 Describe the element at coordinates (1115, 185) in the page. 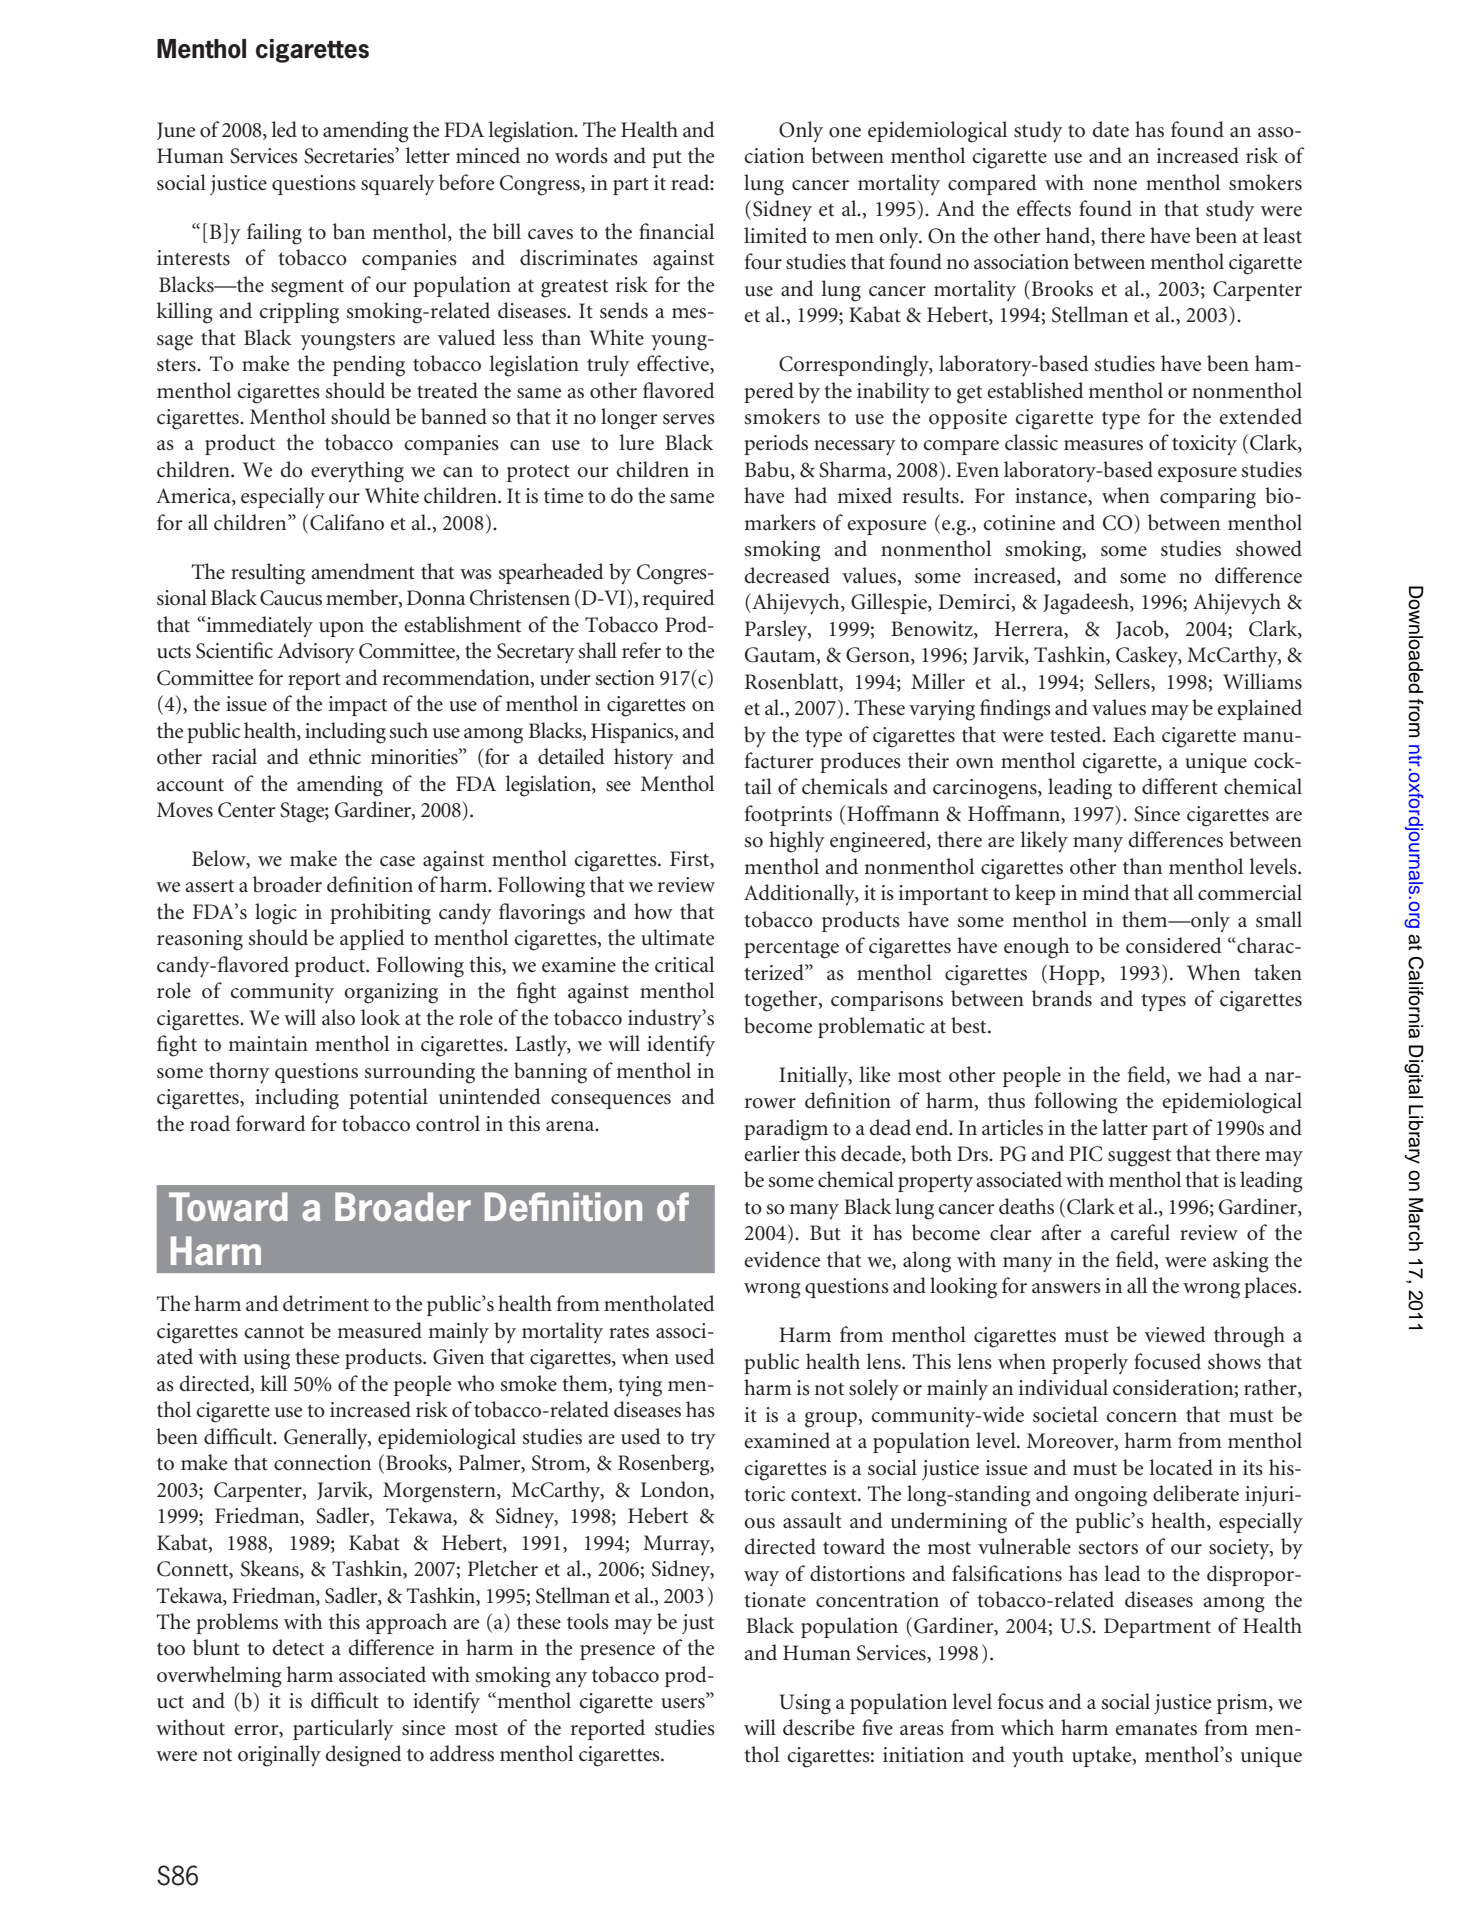

I see `none` at that location.
